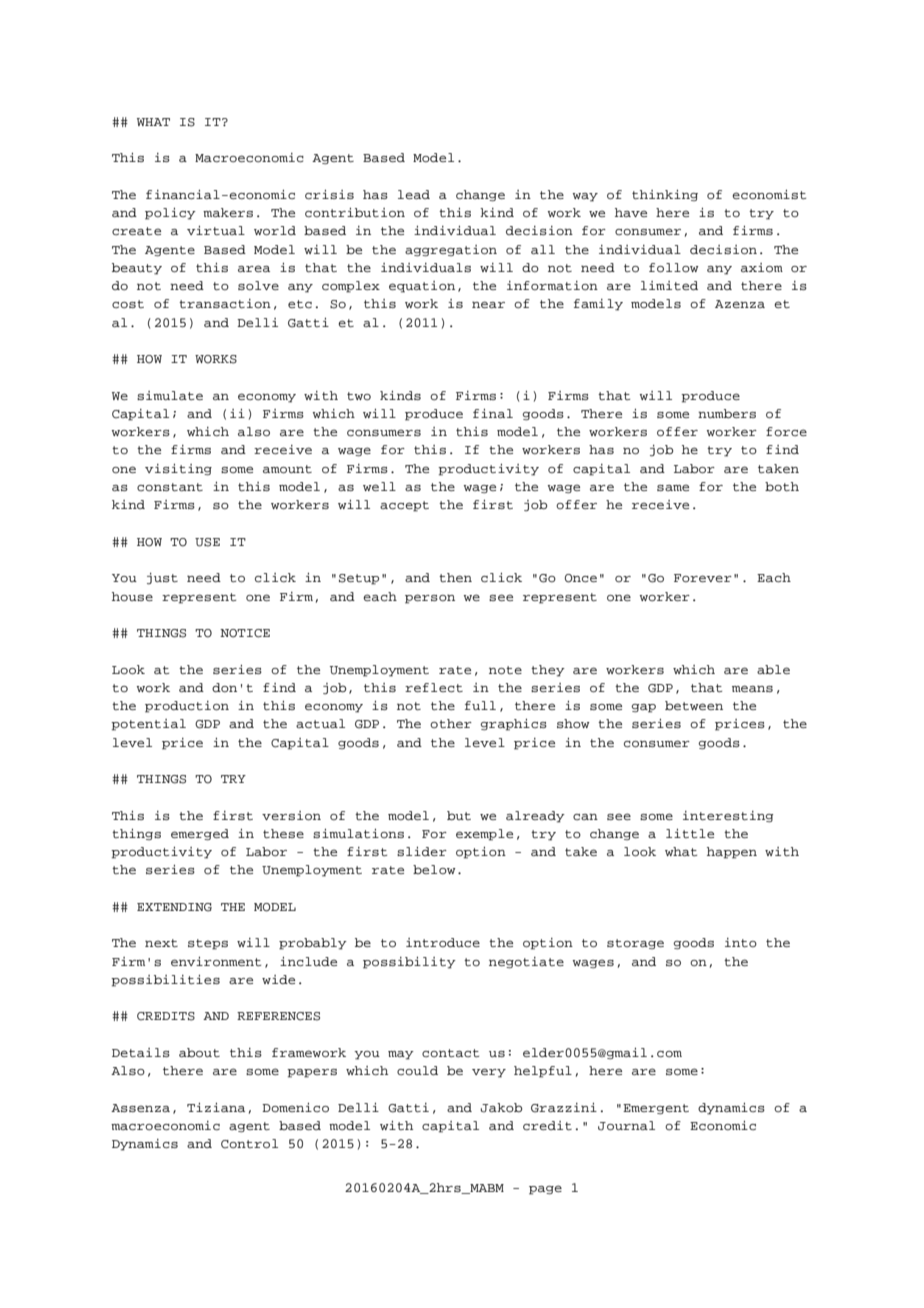  What do you see at coordinates (443, 942) in the page?
I see `introduce` at bounding box center [443, 942].
